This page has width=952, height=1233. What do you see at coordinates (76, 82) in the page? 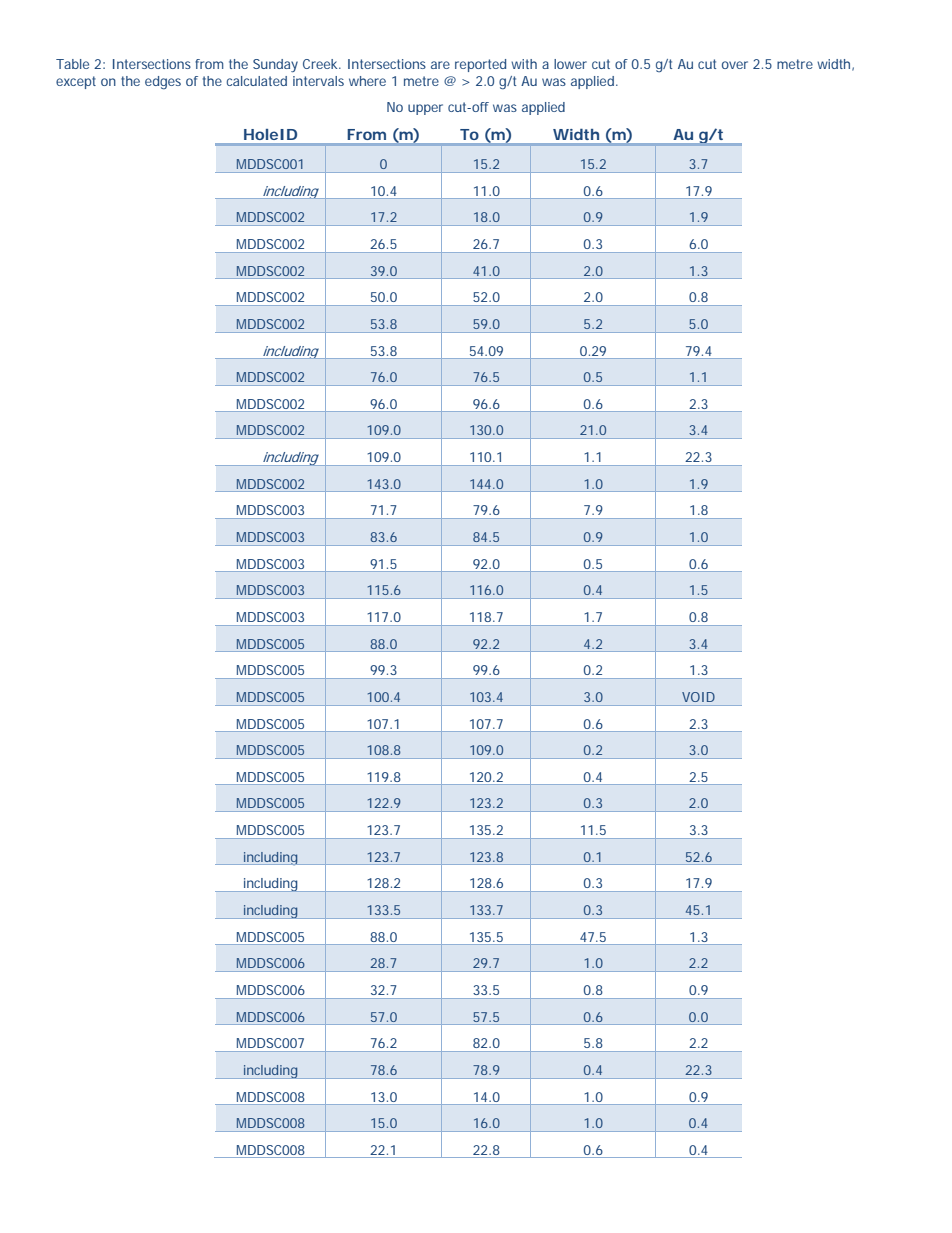
I see `except` at bounding box center [76, 82].
